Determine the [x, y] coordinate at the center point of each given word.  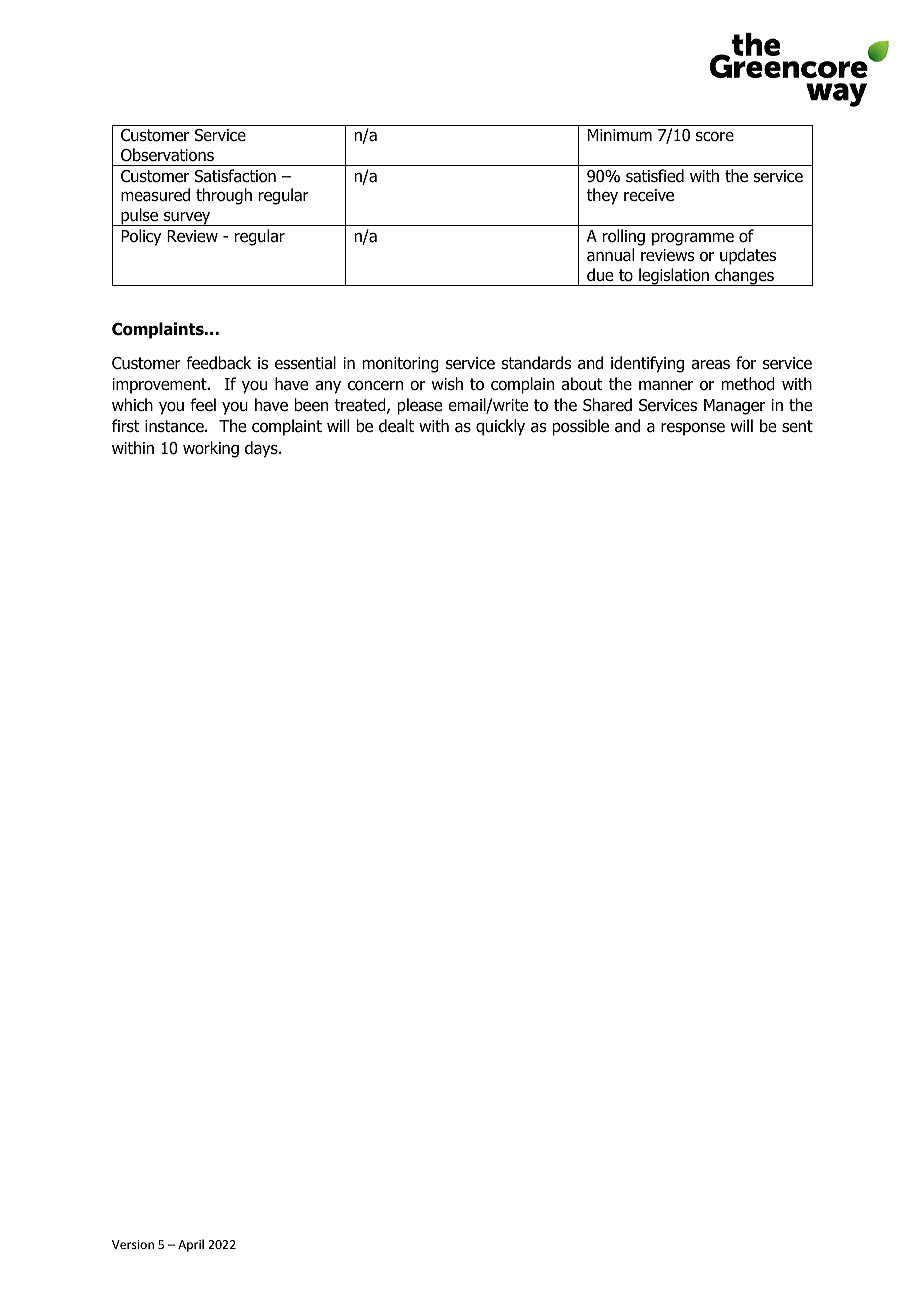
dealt [396, 426]
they [602, 196]
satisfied [655, 176]
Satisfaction [235, 176]
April [191, 1245]
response [693, 429]
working [211, 449]
